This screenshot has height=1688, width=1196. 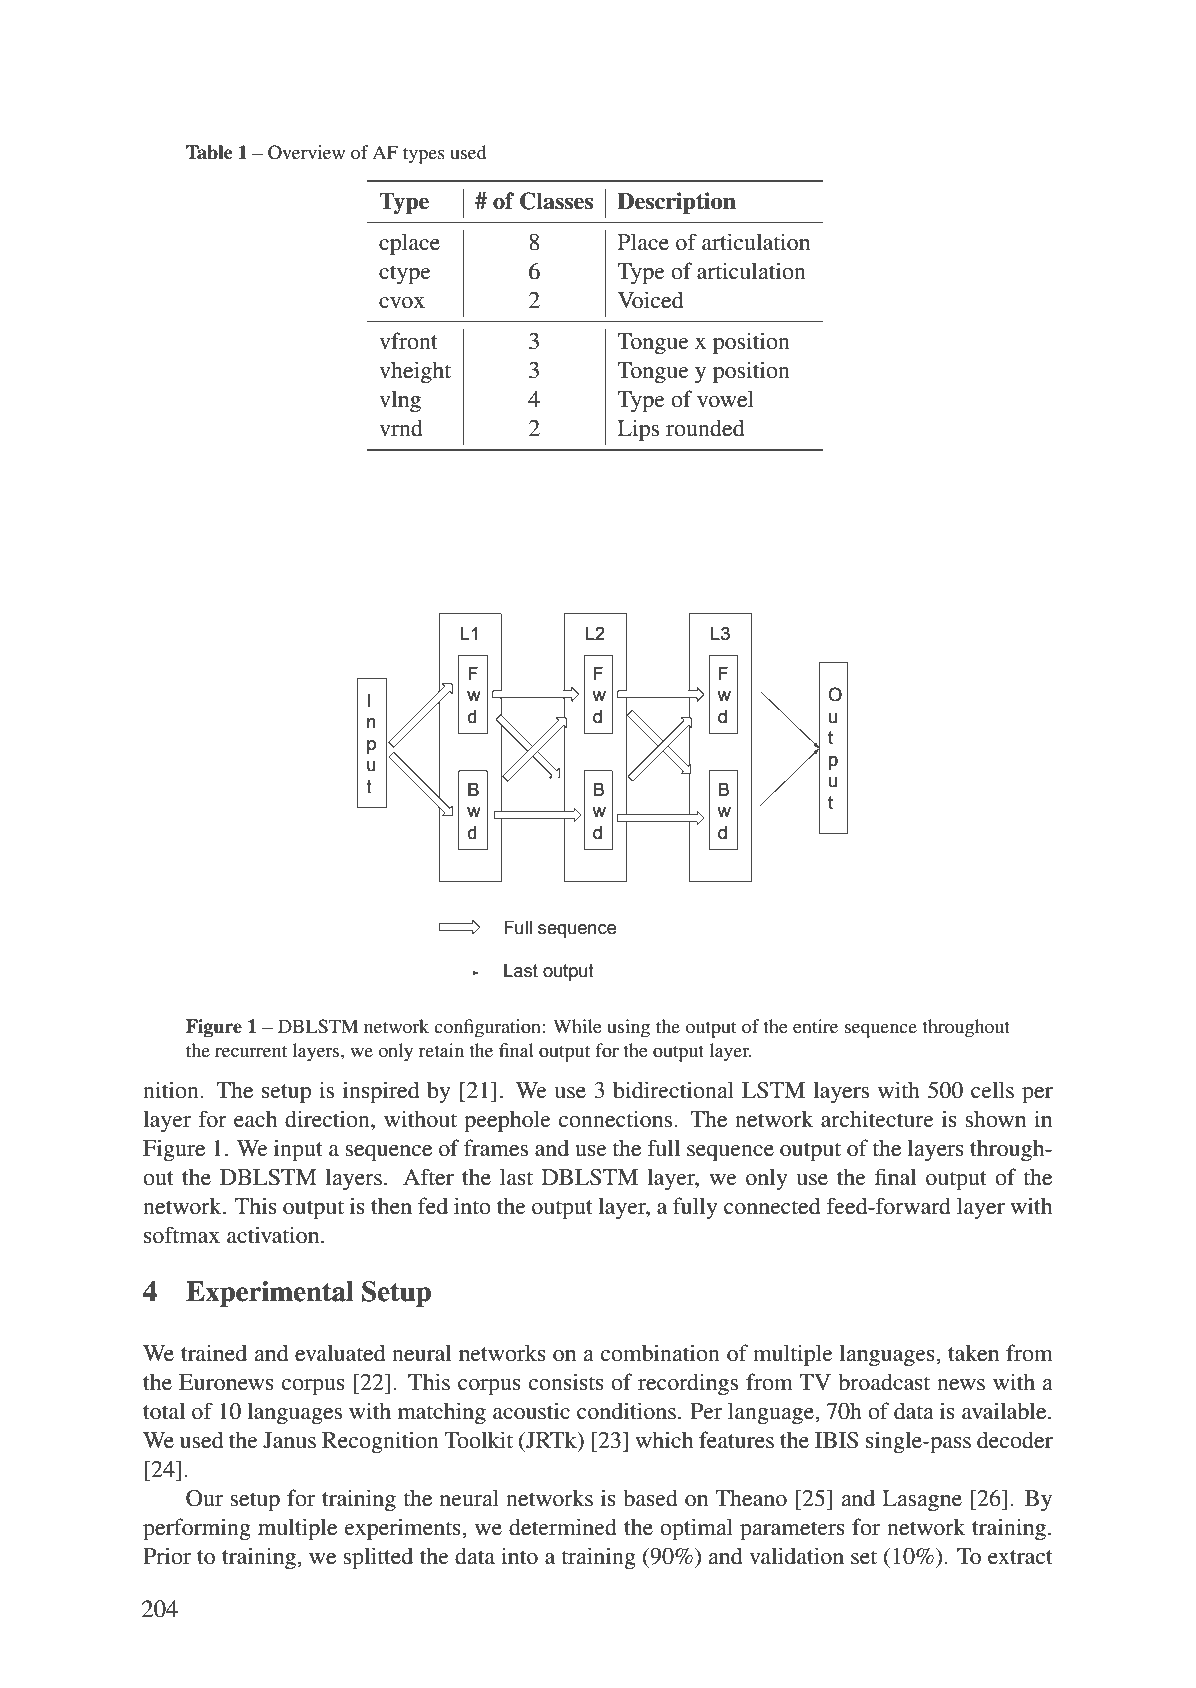 I want to click on Description, so click(x=676, y=203).
